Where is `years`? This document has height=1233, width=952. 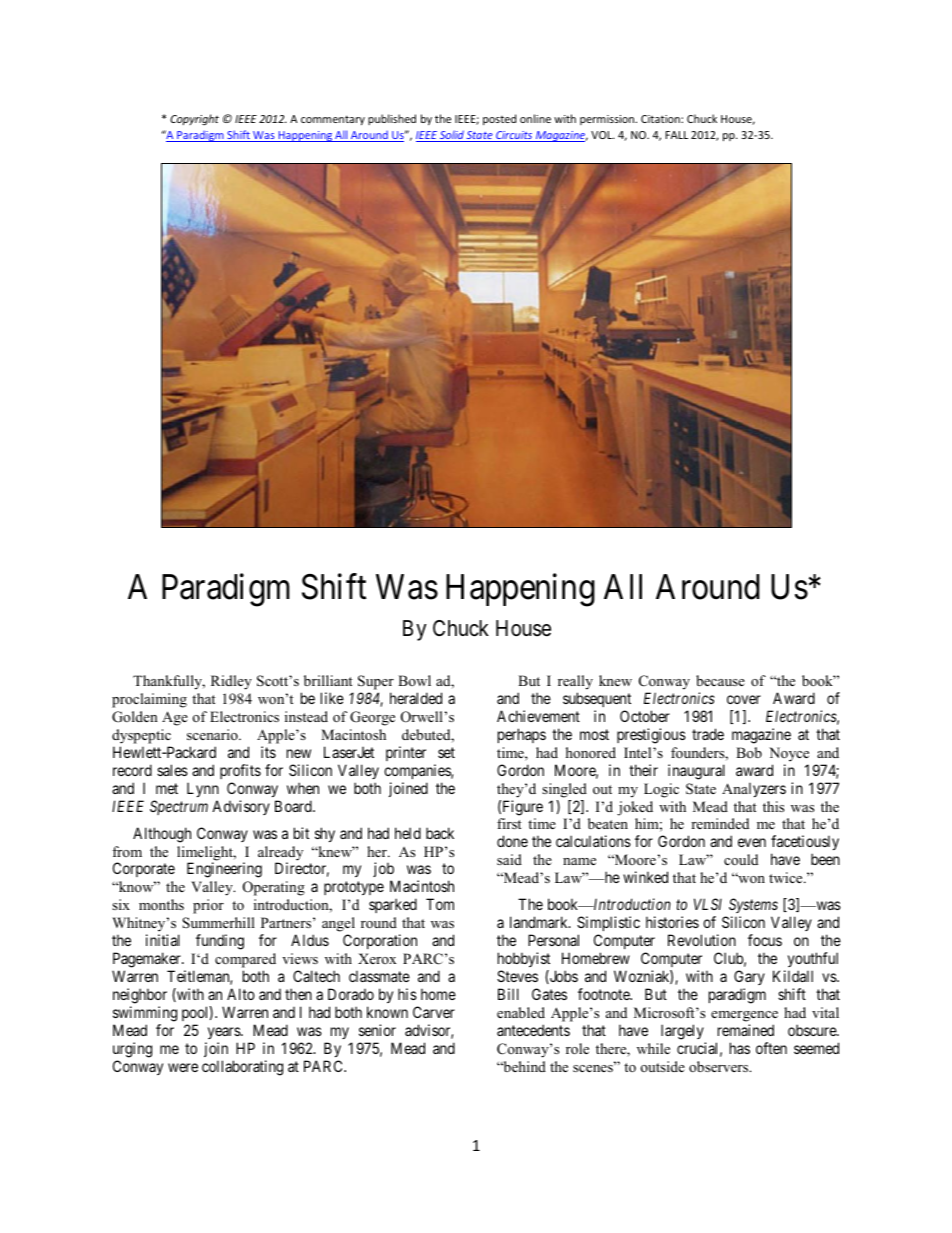
years is located at coordinates (225, 1033).
